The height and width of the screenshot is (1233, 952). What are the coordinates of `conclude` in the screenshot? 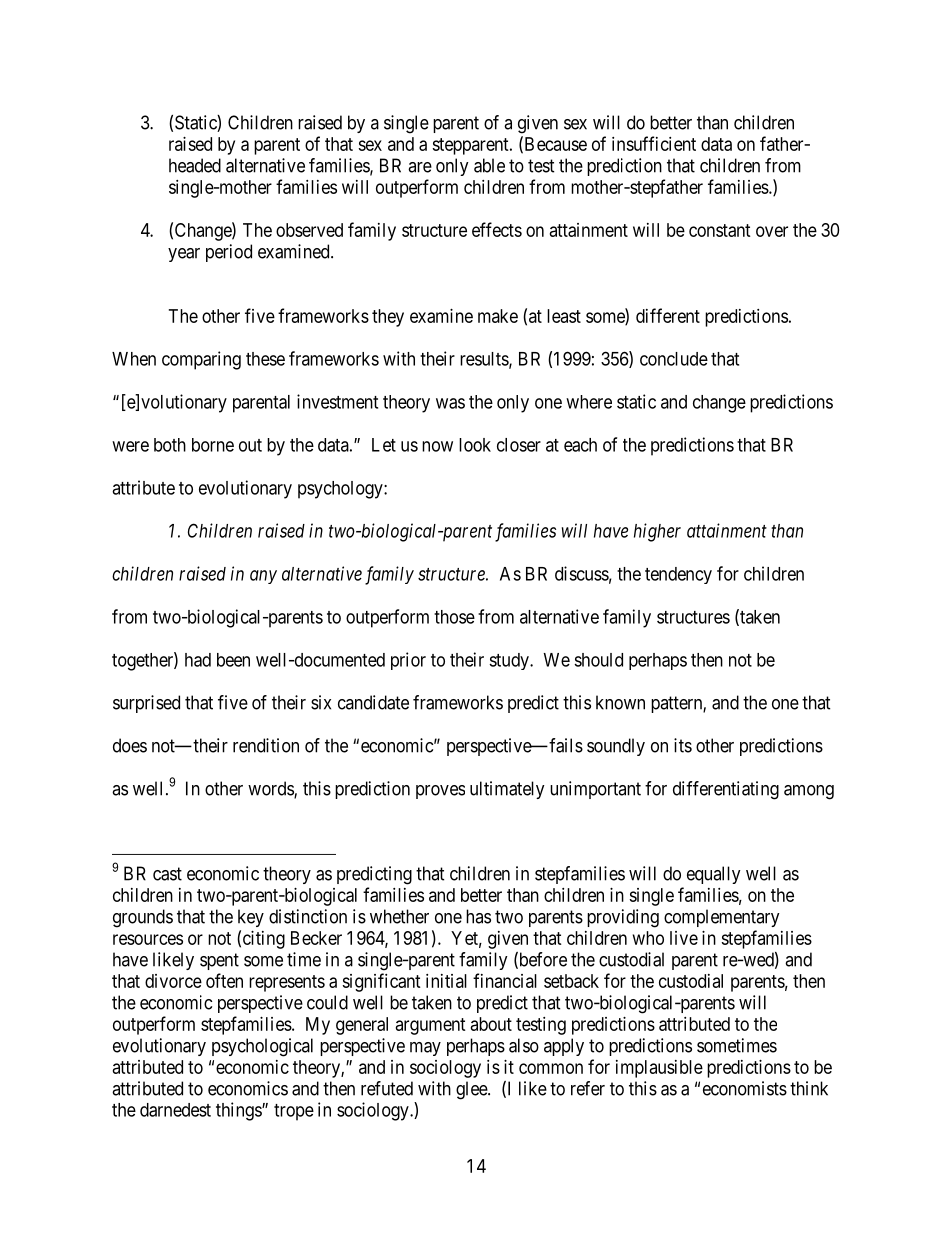 It's located at (674, 359).
